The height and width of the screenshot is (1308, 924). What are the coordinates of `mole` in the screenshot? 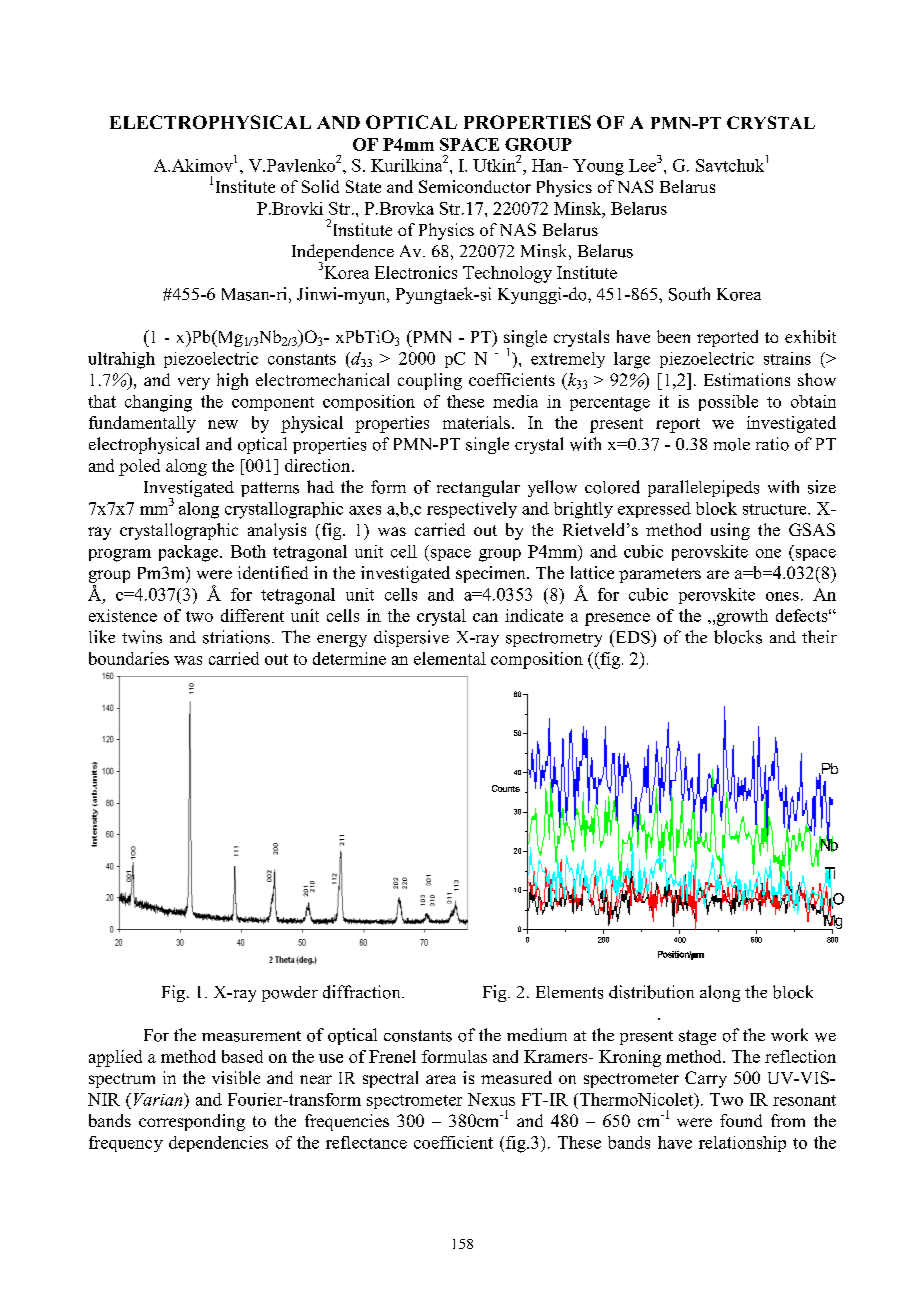 It's located at (732, 444).
